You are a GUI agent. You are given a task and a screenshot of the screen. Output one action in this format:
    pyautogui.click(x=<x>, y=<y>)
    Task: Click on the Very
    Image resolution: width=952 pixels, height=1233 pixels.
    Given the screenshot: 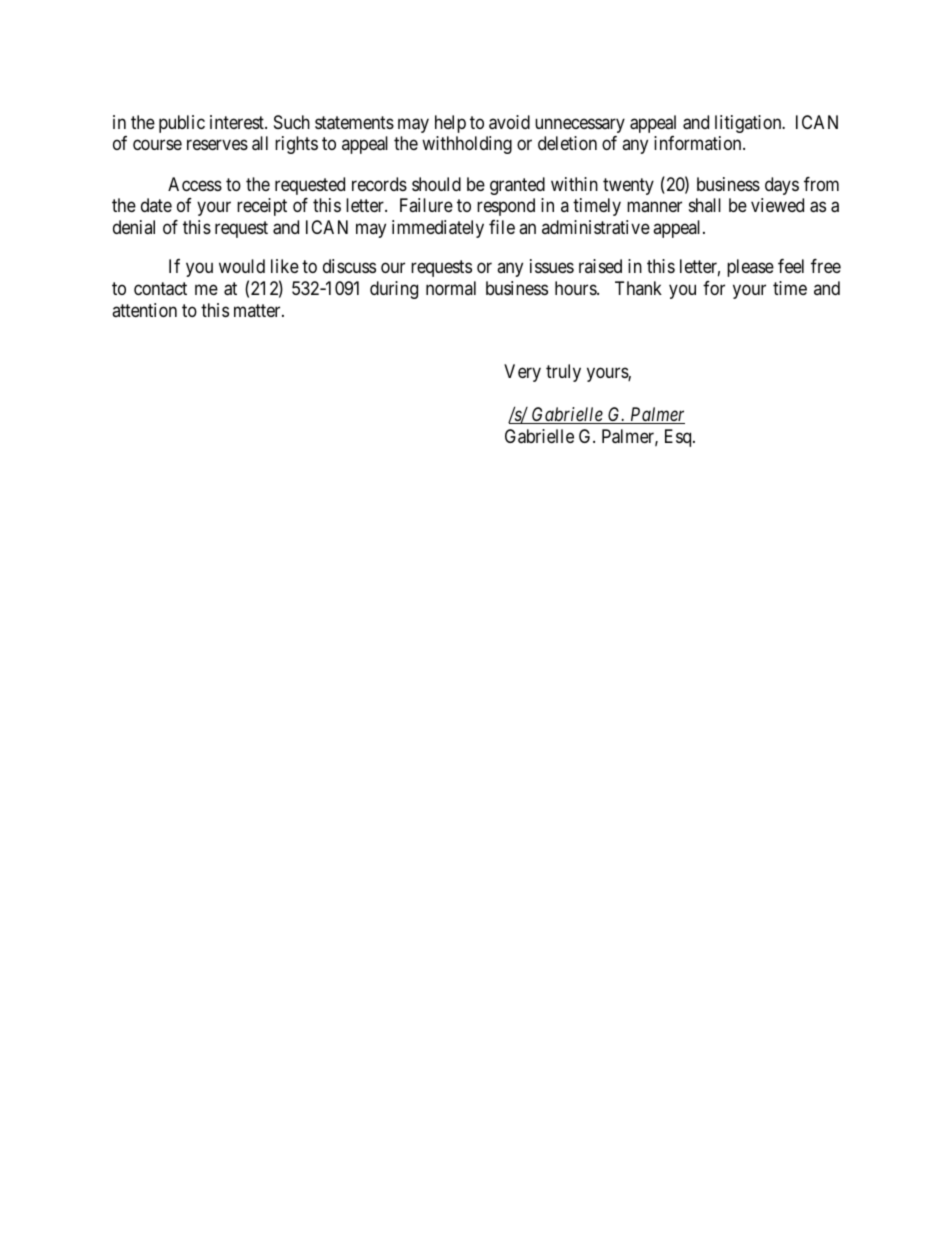 What is the action you would take?
    pyautogui.click(x=522, y=373)
